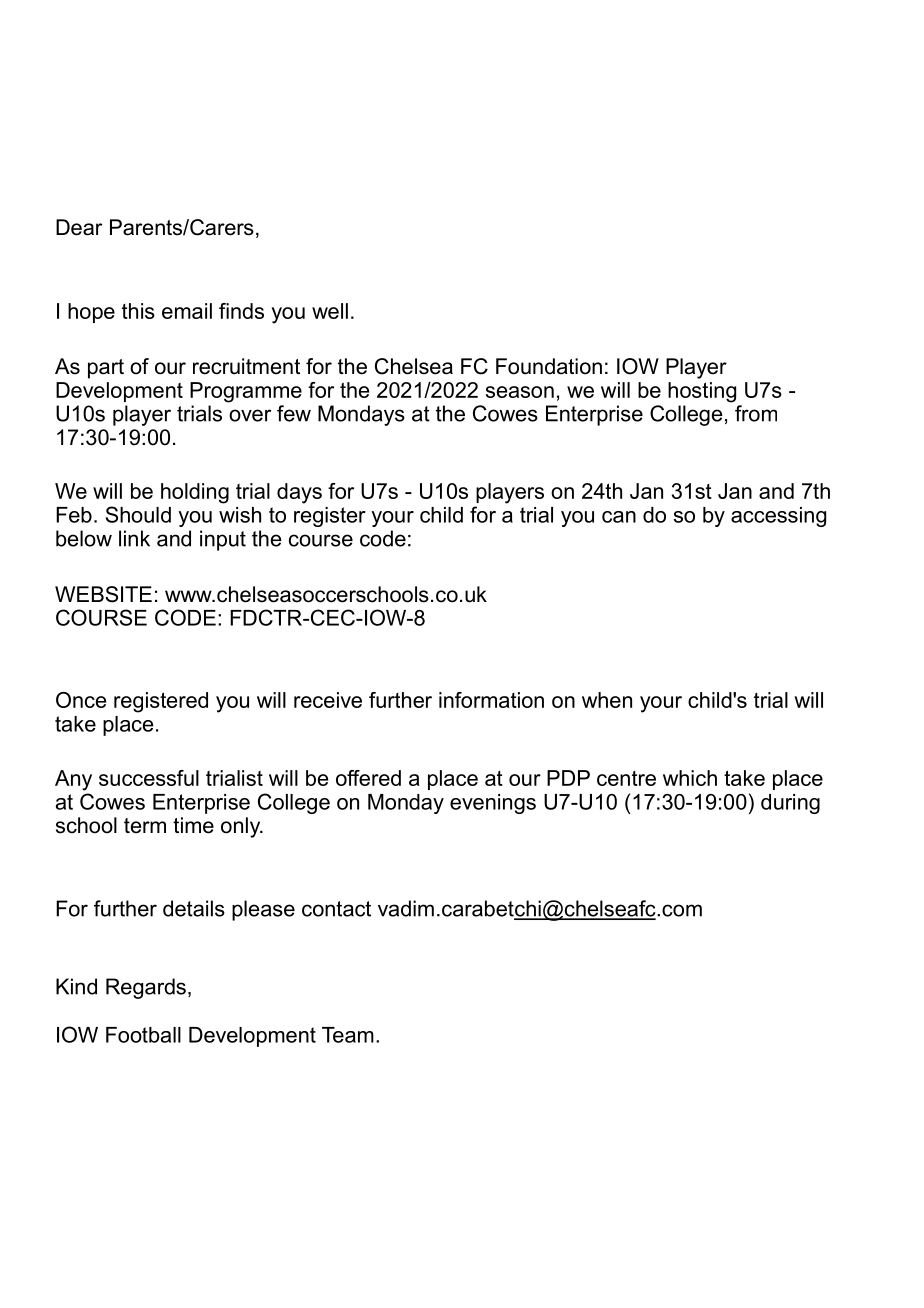  Describe the element at coordinates (149, 778) in the screenshot. I see `successful` at that location.
